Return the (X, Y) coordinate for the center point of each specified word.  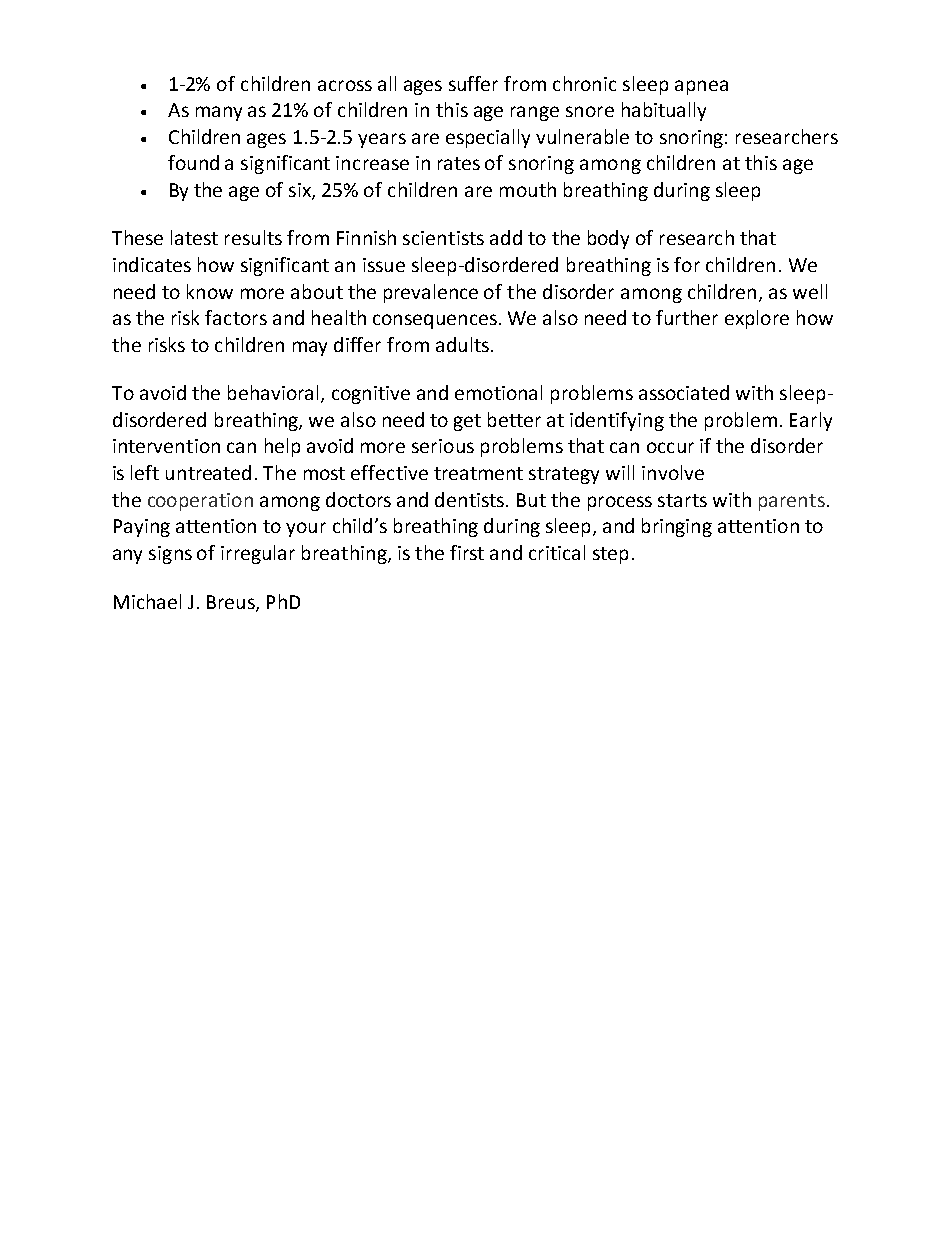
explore (757, 319)
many (219, 113)
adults (462, 344)
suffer (473, 83)
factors (236, 317)
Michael (147, 601)
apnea (701, 87)
